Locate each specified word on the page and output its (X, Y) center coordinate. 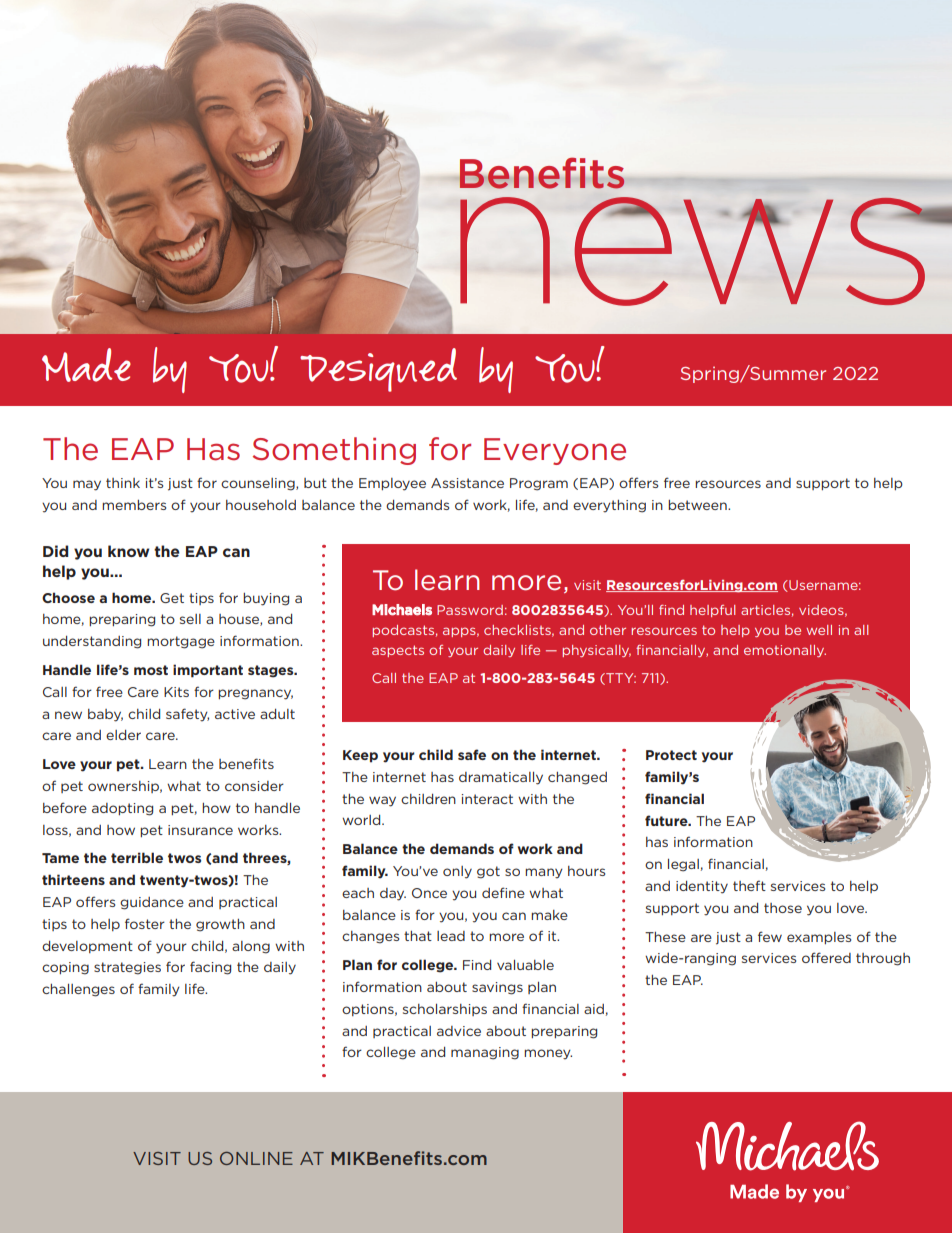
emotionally (785, 651)
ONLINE (256, 1158)
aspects (398, 651)
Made (86, 365)
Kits (176, 692)
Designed (378, 370)
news (693, 251)
